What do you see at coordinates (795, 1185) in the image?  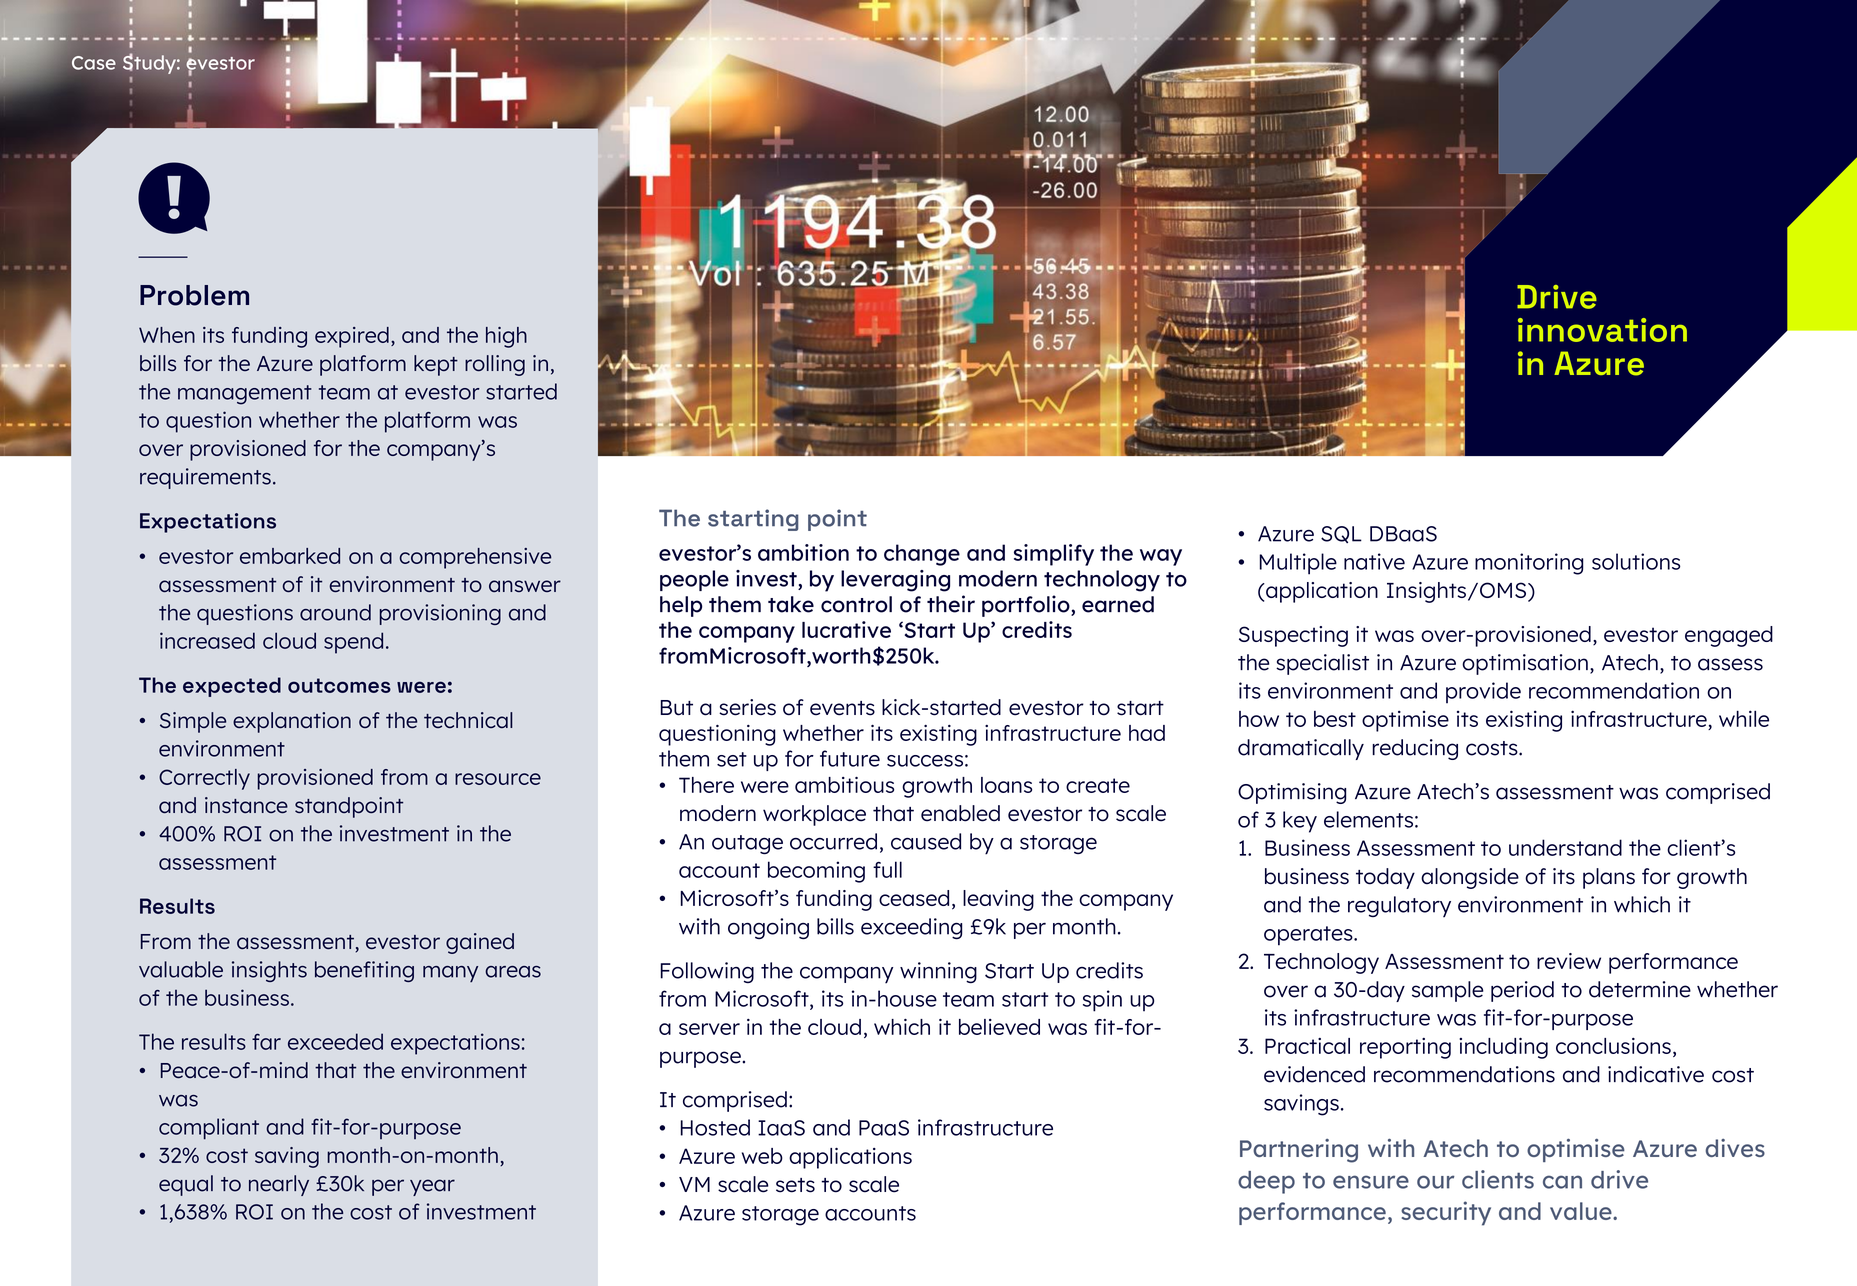 I see `sets` at bounding box center [795, 1185].
